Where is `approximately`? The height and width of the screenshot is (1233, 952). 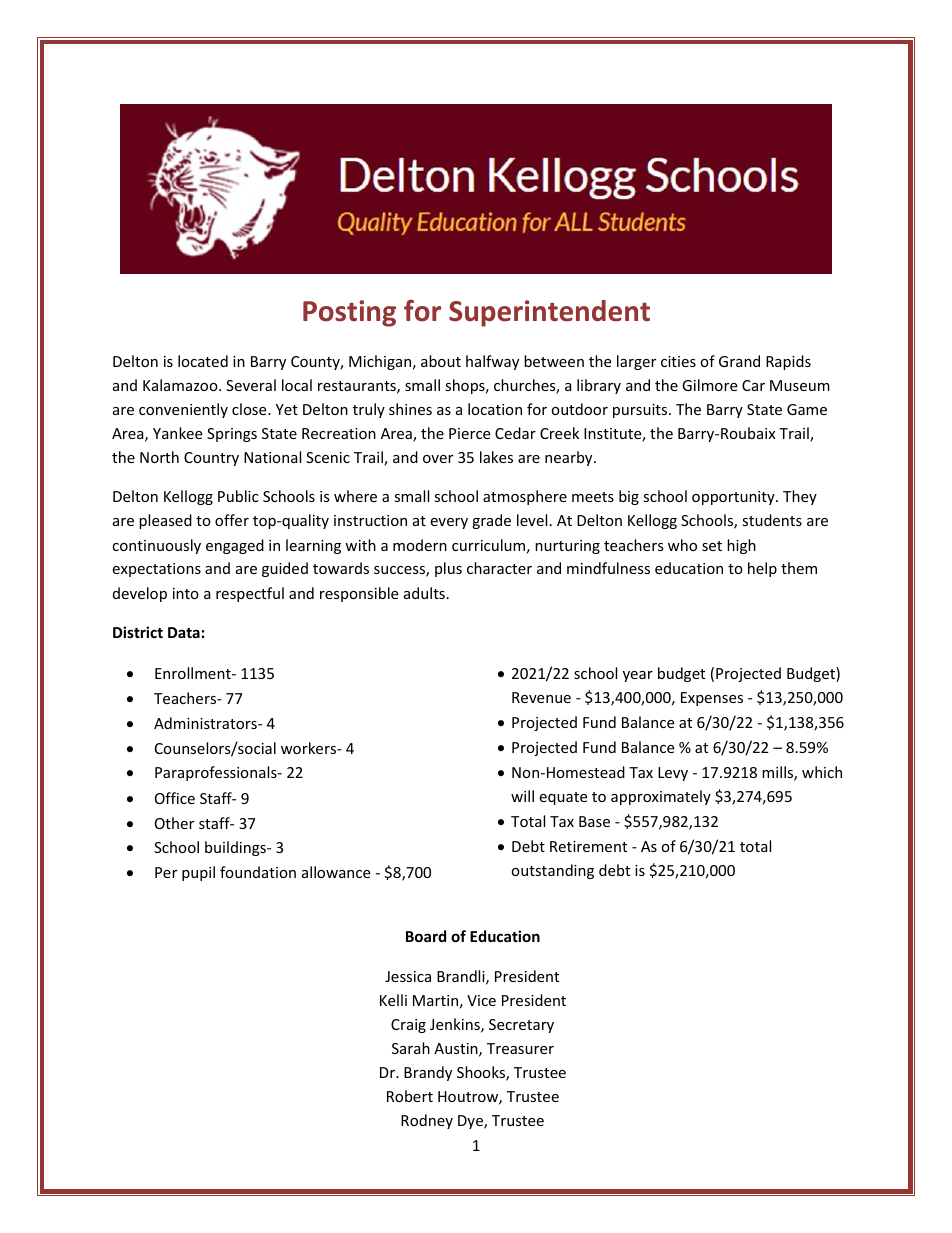 approximately is located at coordinates (661, 797).
